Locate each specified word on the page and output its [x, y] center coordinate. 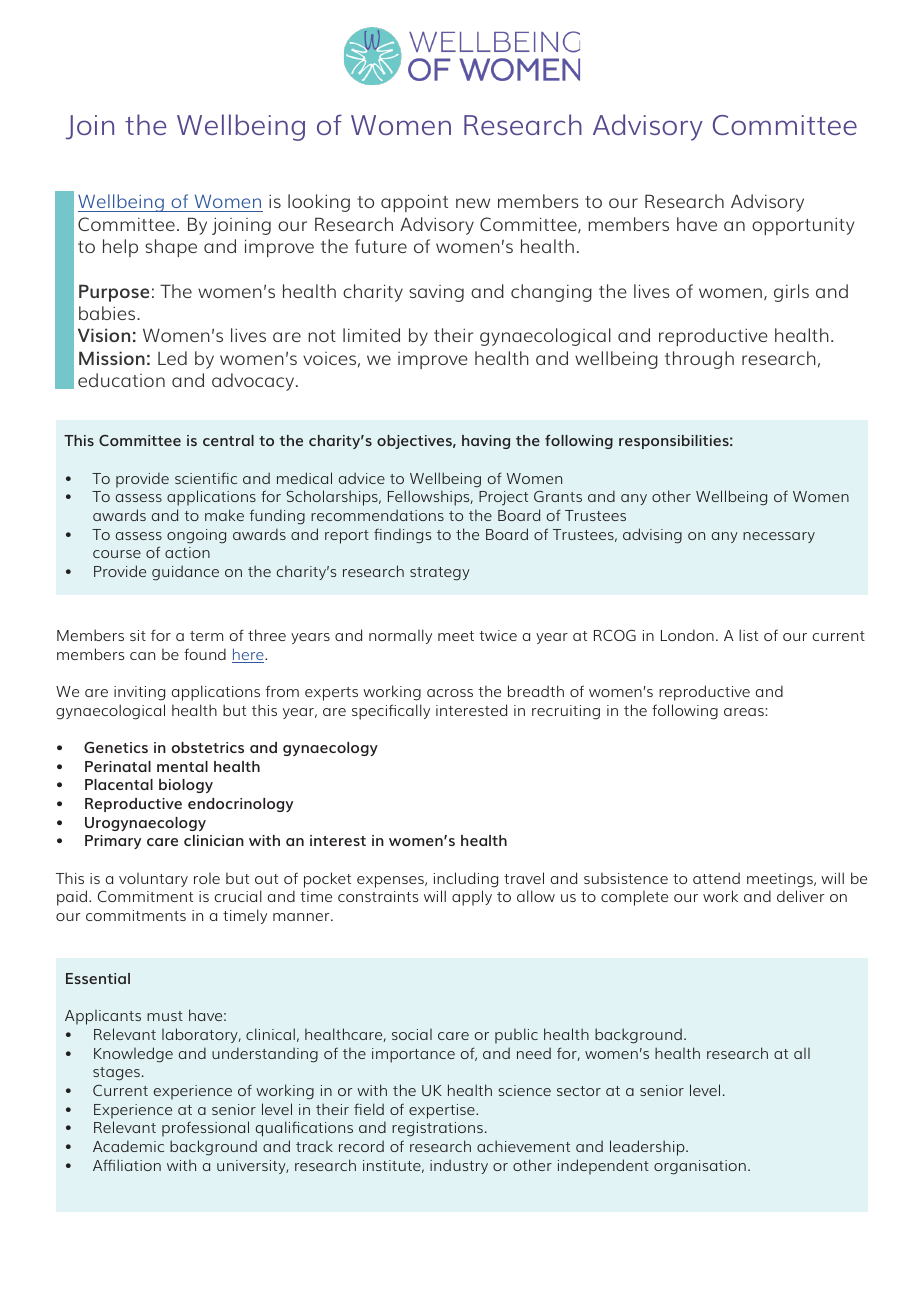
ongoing [196, 536]
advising [652, 536]
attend [716, 878]
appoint [414, 203]
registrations [437, 1129]
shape [171, 248]
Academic [128, 1146]
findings [402, 536]
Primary [113, 842]
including [466, 880]
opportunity [803, 226]
